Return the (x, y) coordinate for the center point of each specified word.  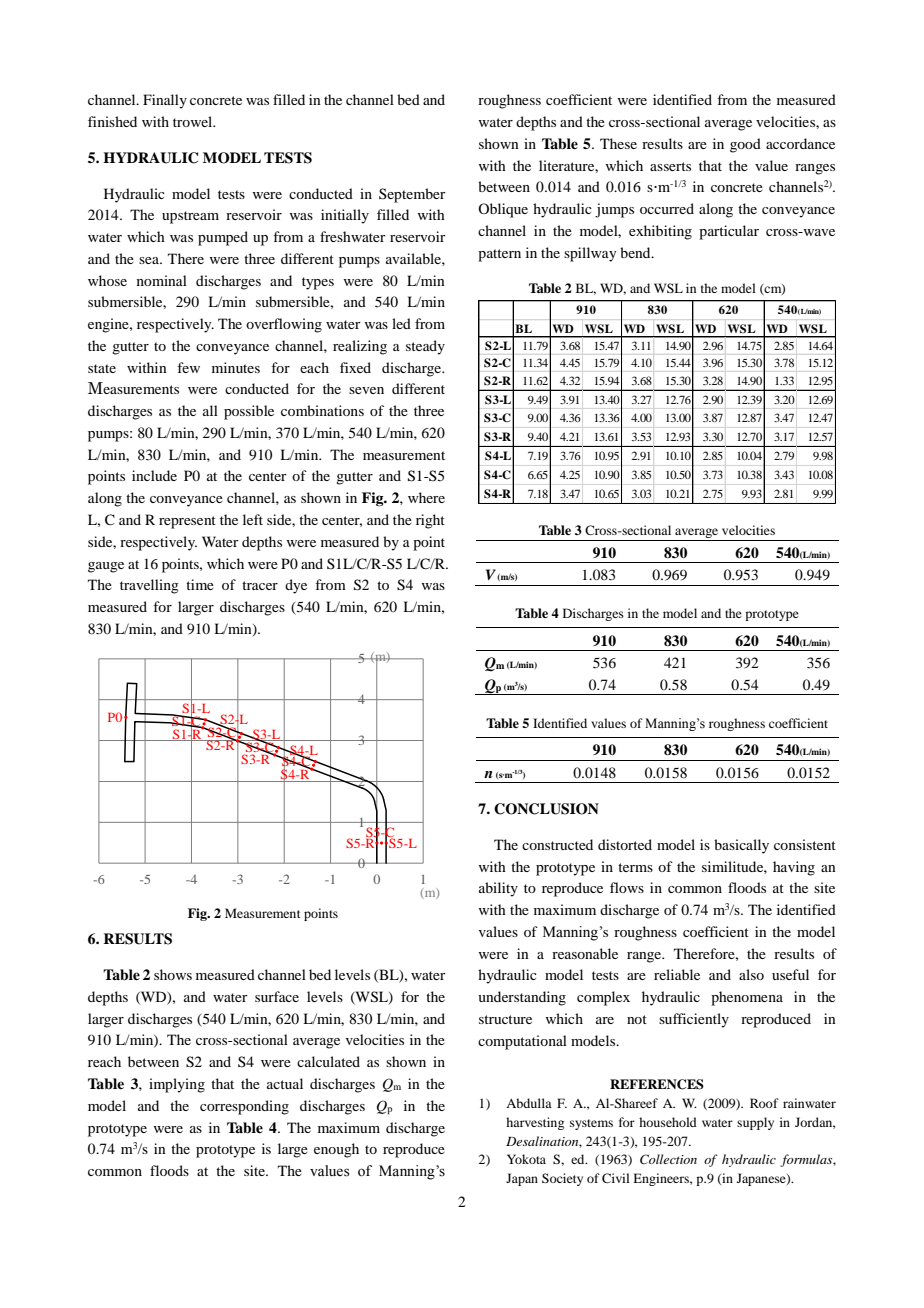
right (430, 521)
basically (741, 846)
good (745, 145)
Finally (165, 101)
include (154, 475)
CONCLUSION (546, 809)
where (426, 497)
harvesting (535, 1123)
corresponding (244, 1107)
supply (755, 1123)
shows (173, 974)
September (412, 195)
